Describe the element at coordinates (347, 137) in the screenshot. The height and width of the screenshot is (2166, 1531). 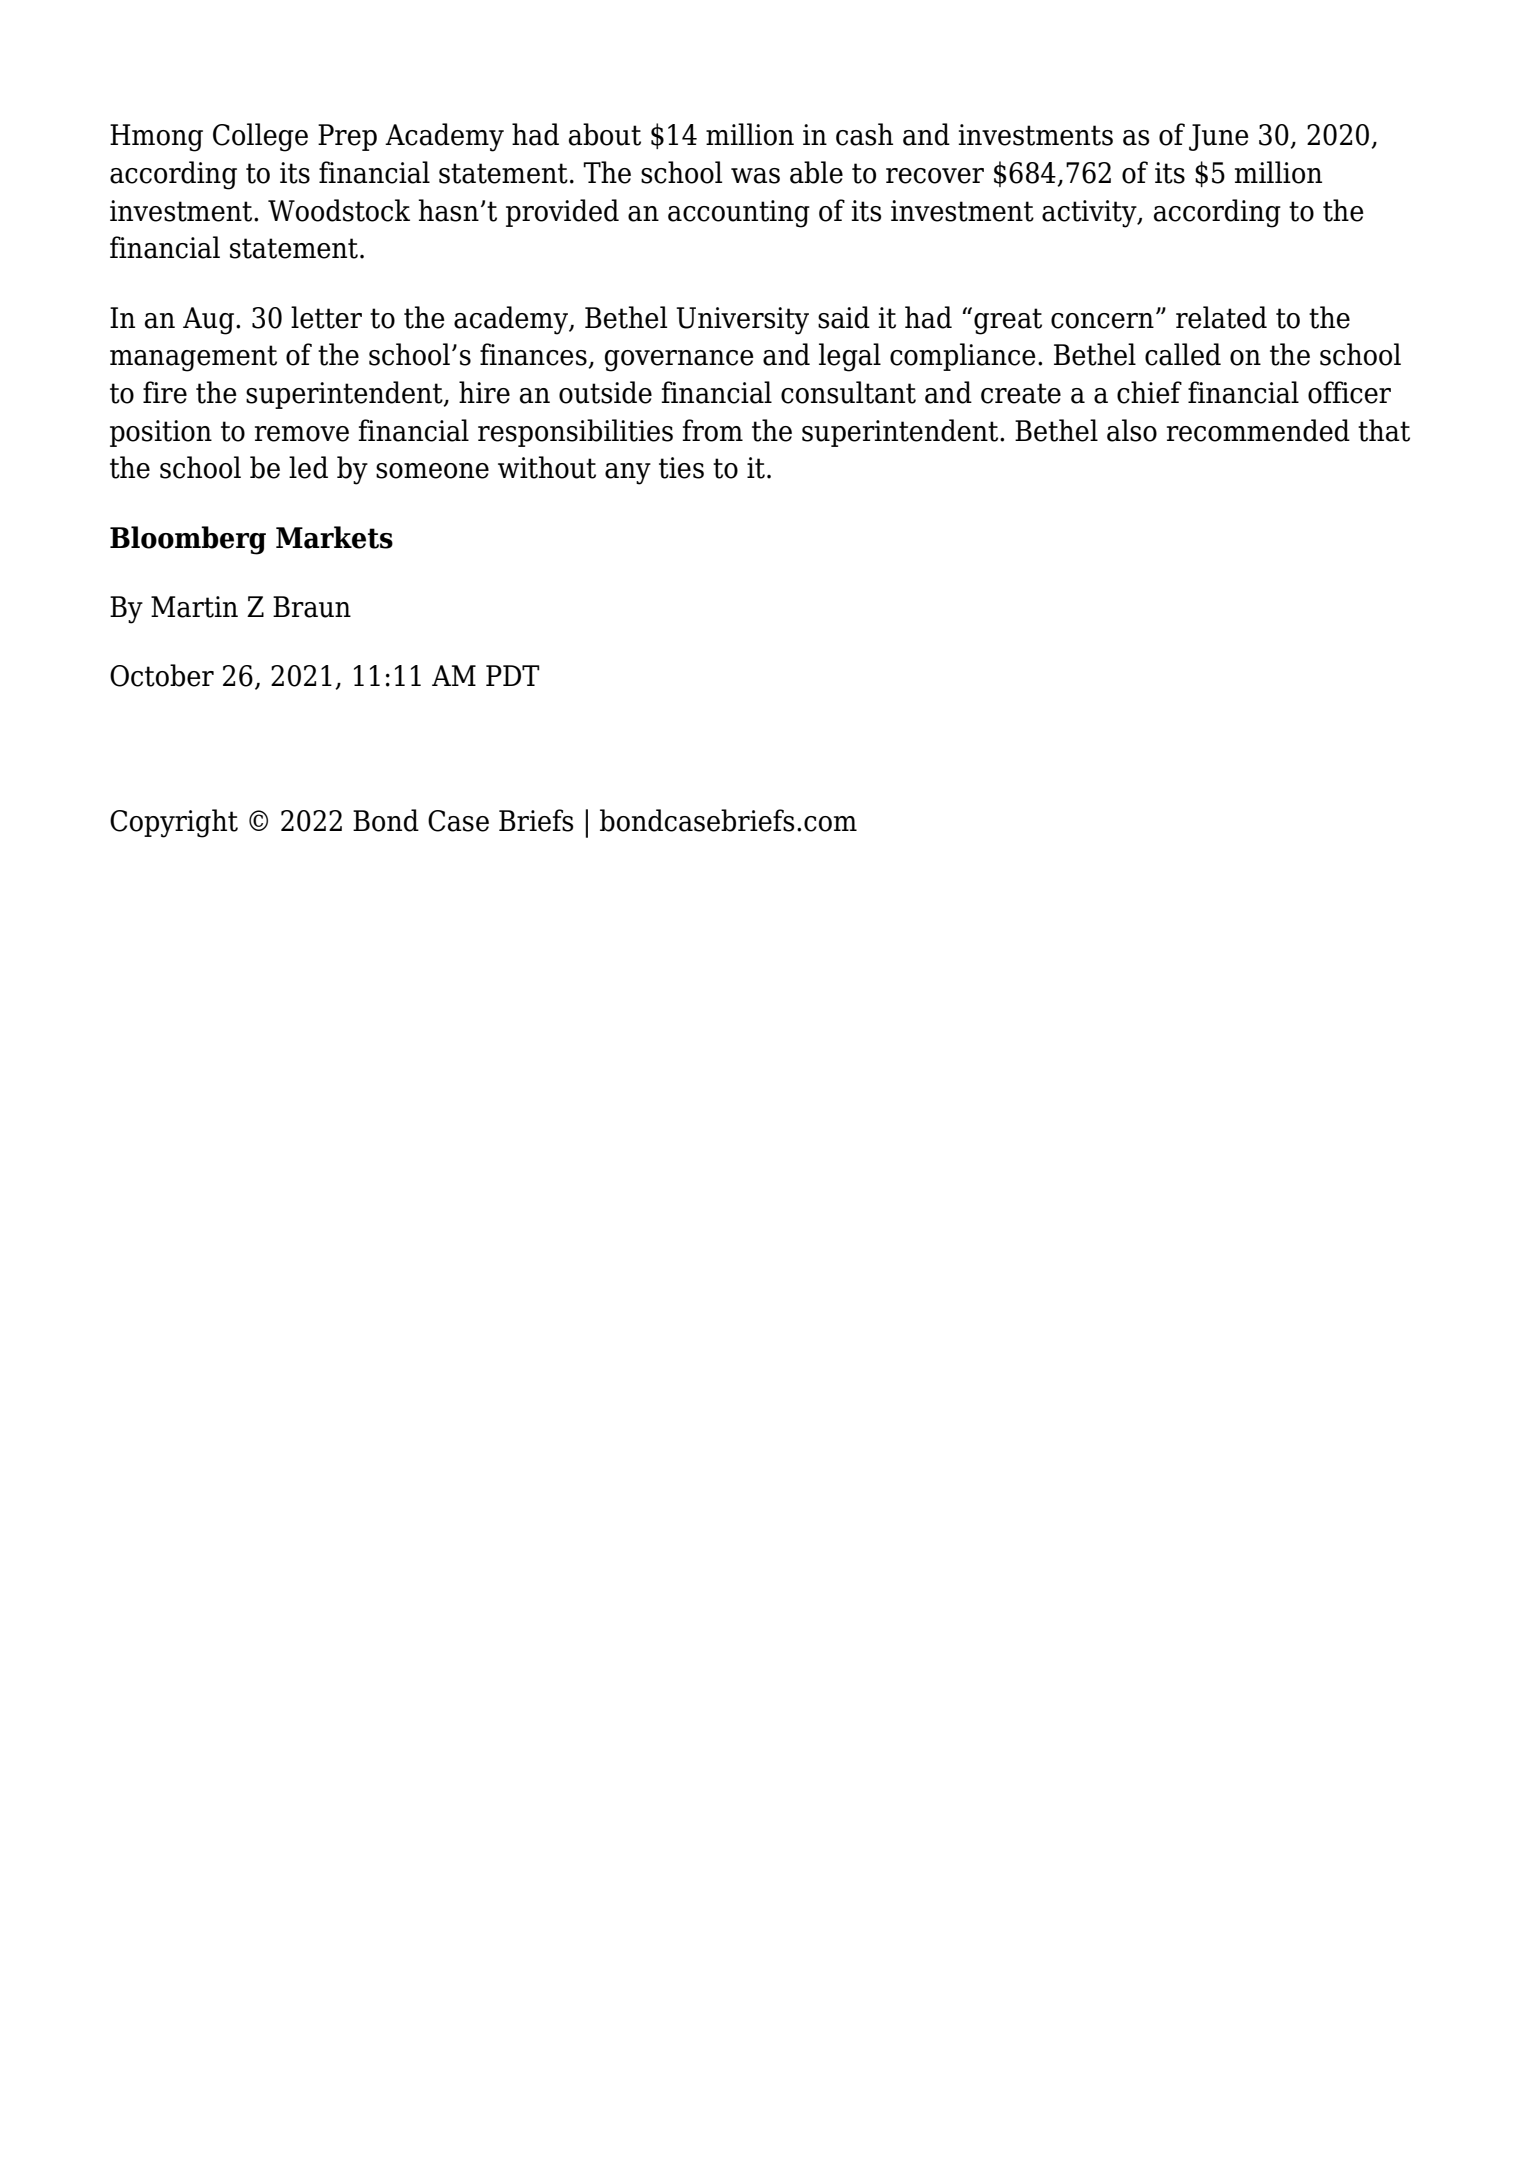
I see `Prep` at that location.
